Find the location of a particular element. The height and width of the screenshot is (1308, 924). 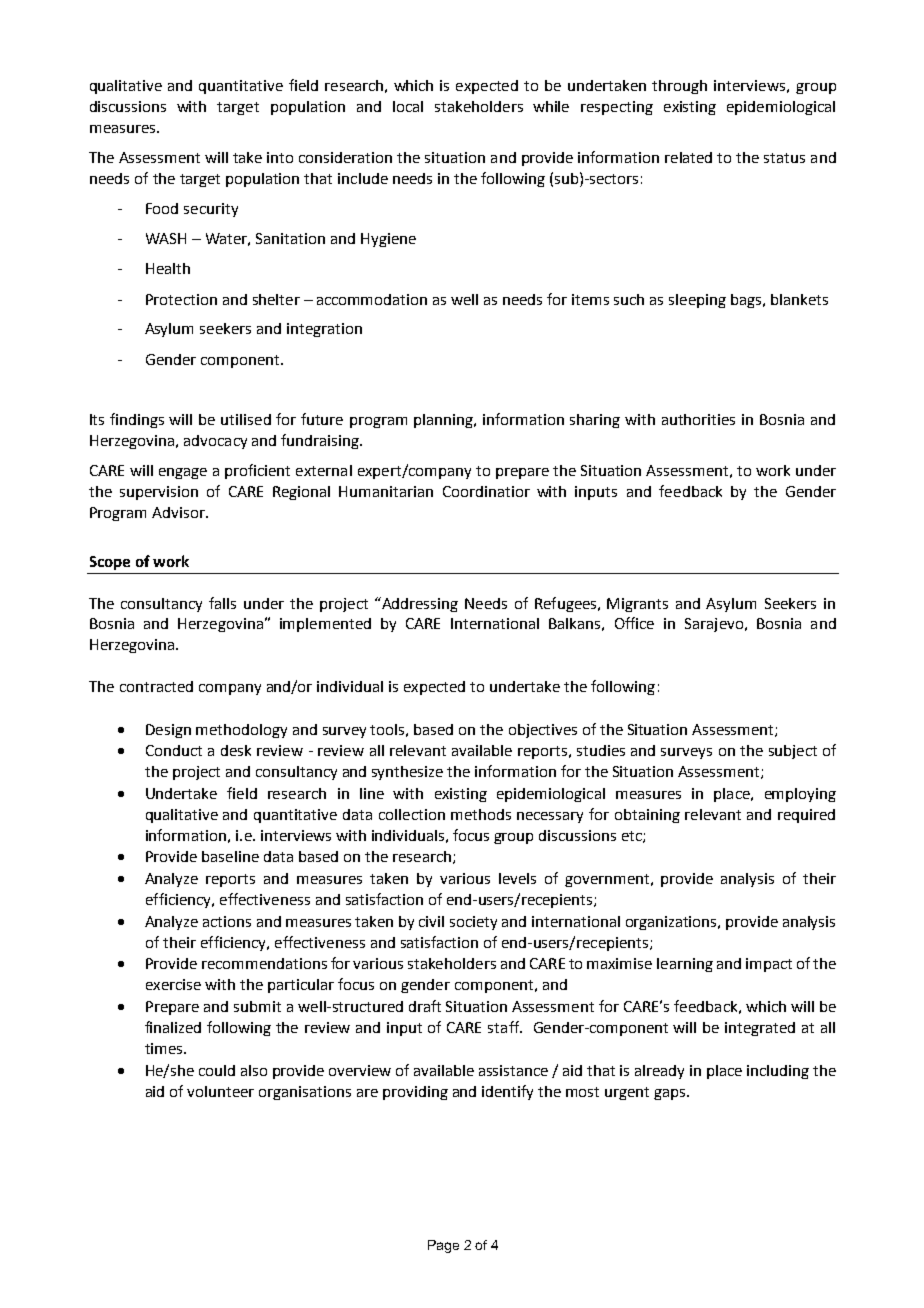

Migrants is located at coordinates (637, 605).
